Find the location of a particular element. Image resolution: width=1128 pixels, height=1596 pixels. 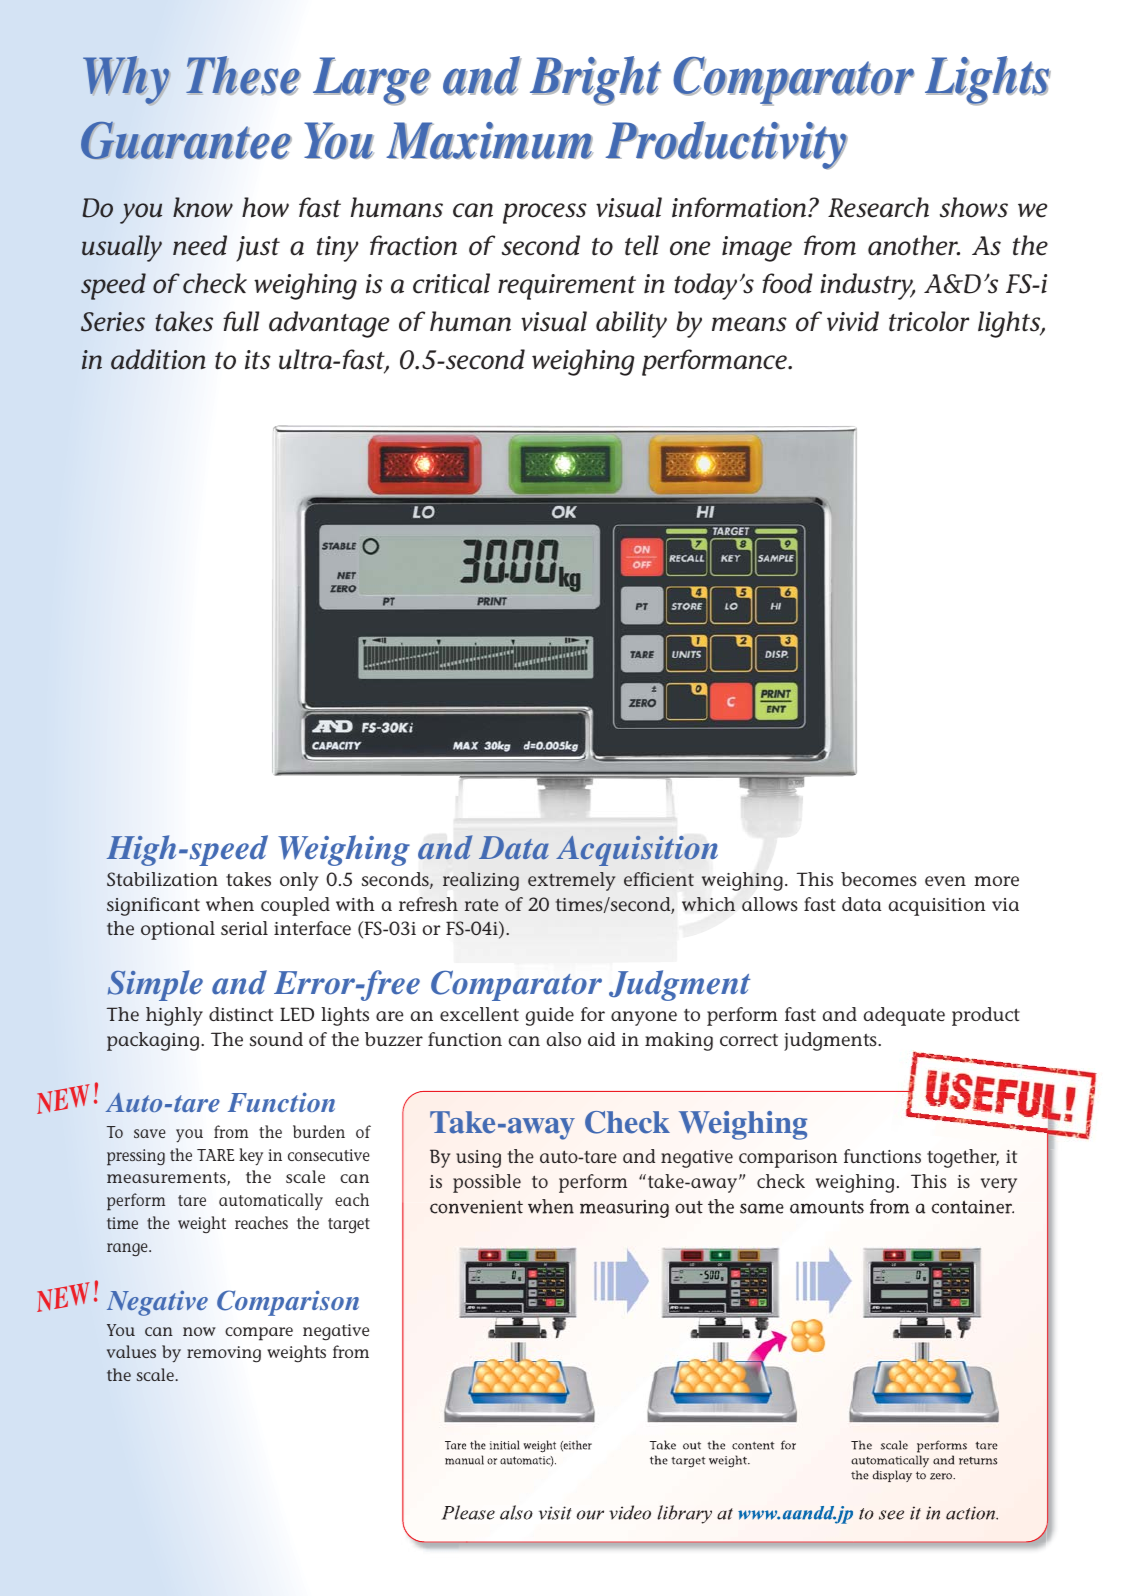

together is located at coordinates (963, 1158).
